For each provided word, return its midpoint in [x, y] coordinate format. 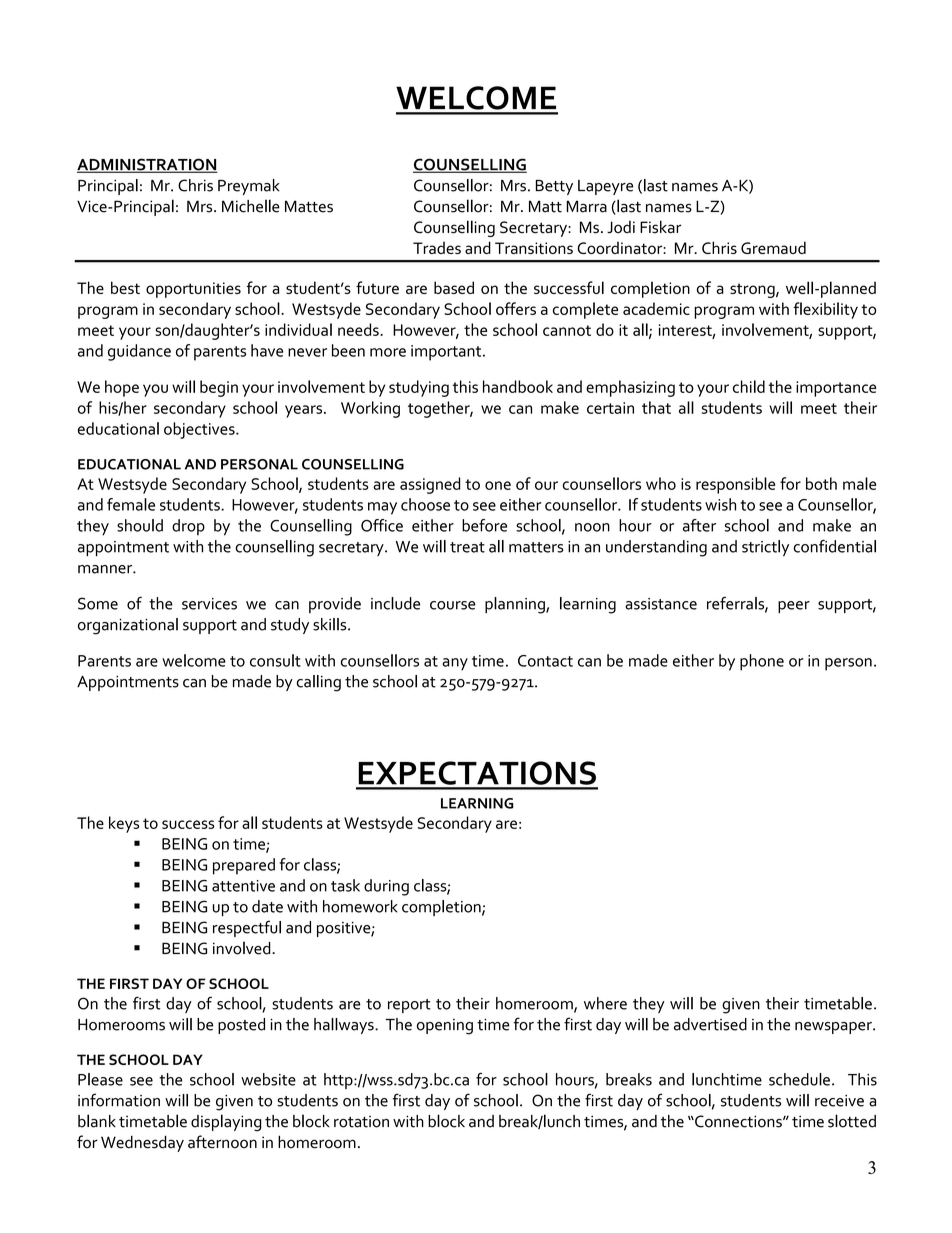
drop [188, 527]
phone [762, 662]
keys [124, 824]
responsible [735, 485]
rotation [361, 1122]
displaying [226, 1123]
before [484, 525]
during [386, 887]
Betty [554, 187]
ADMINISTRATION [147, 165]
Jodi [621, 227]
